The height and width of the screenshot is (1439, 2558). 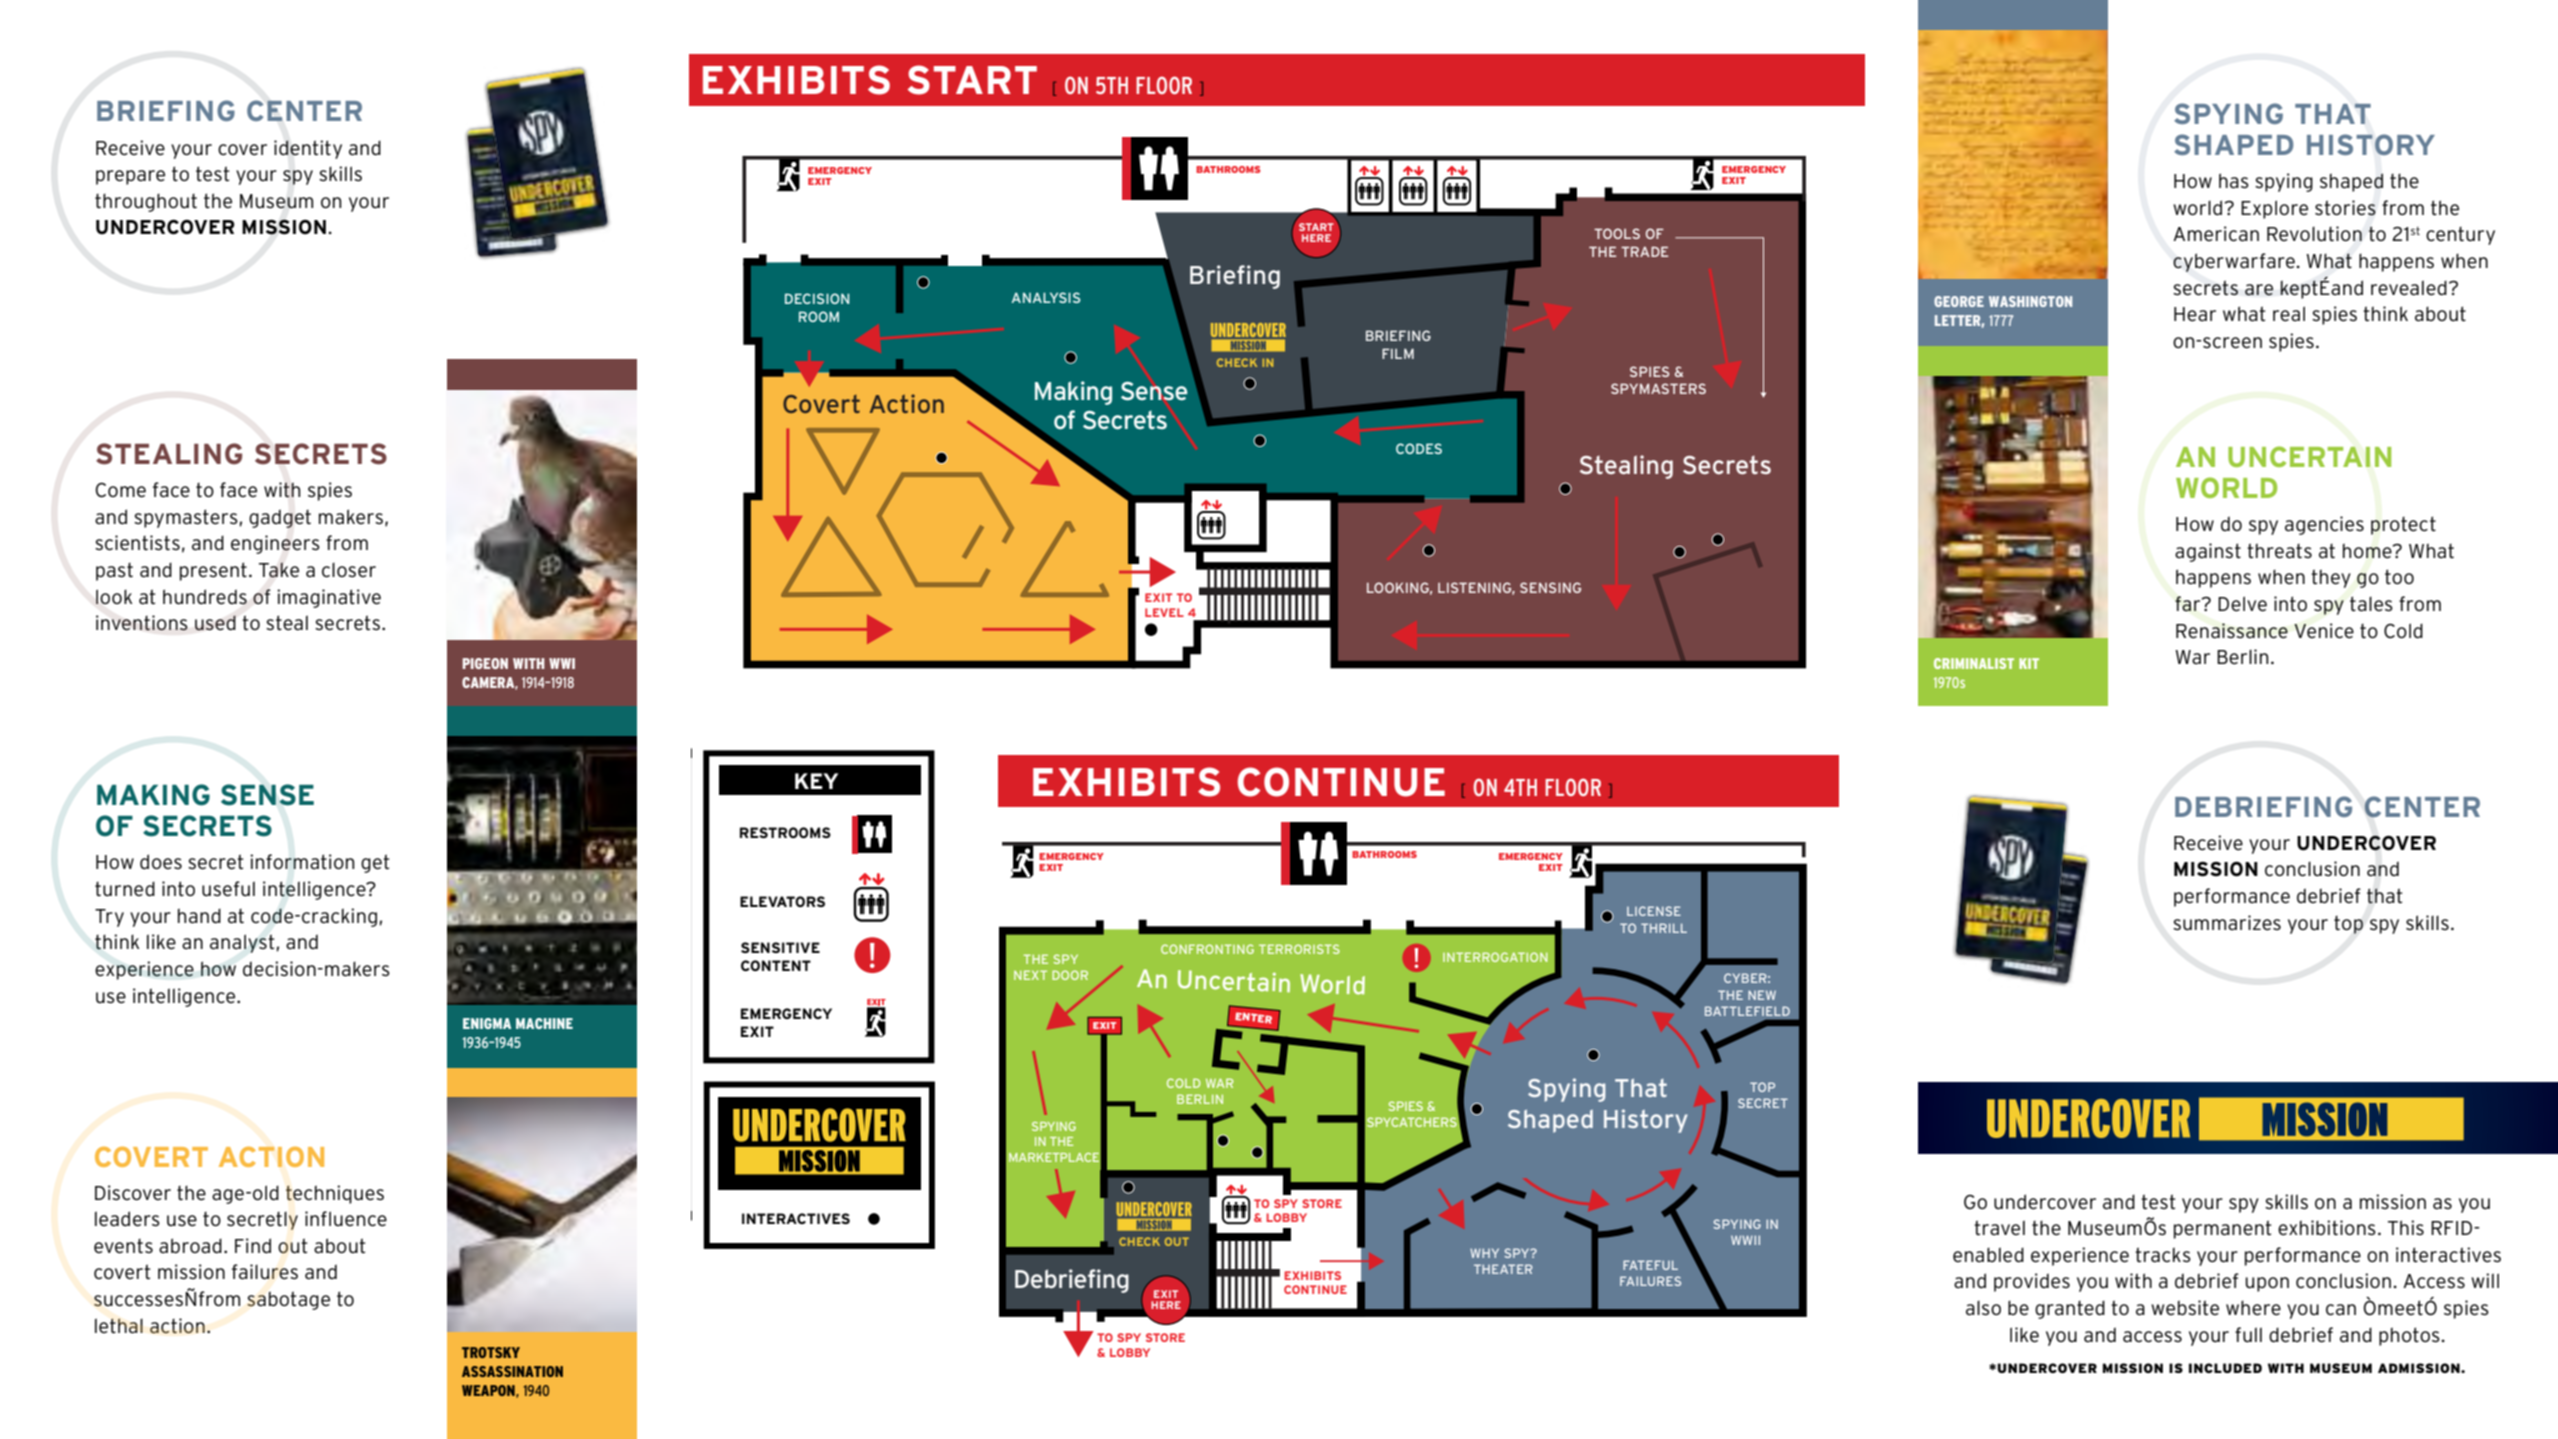 I want to click on ENIGMA, so click(x=487, y=1023).
